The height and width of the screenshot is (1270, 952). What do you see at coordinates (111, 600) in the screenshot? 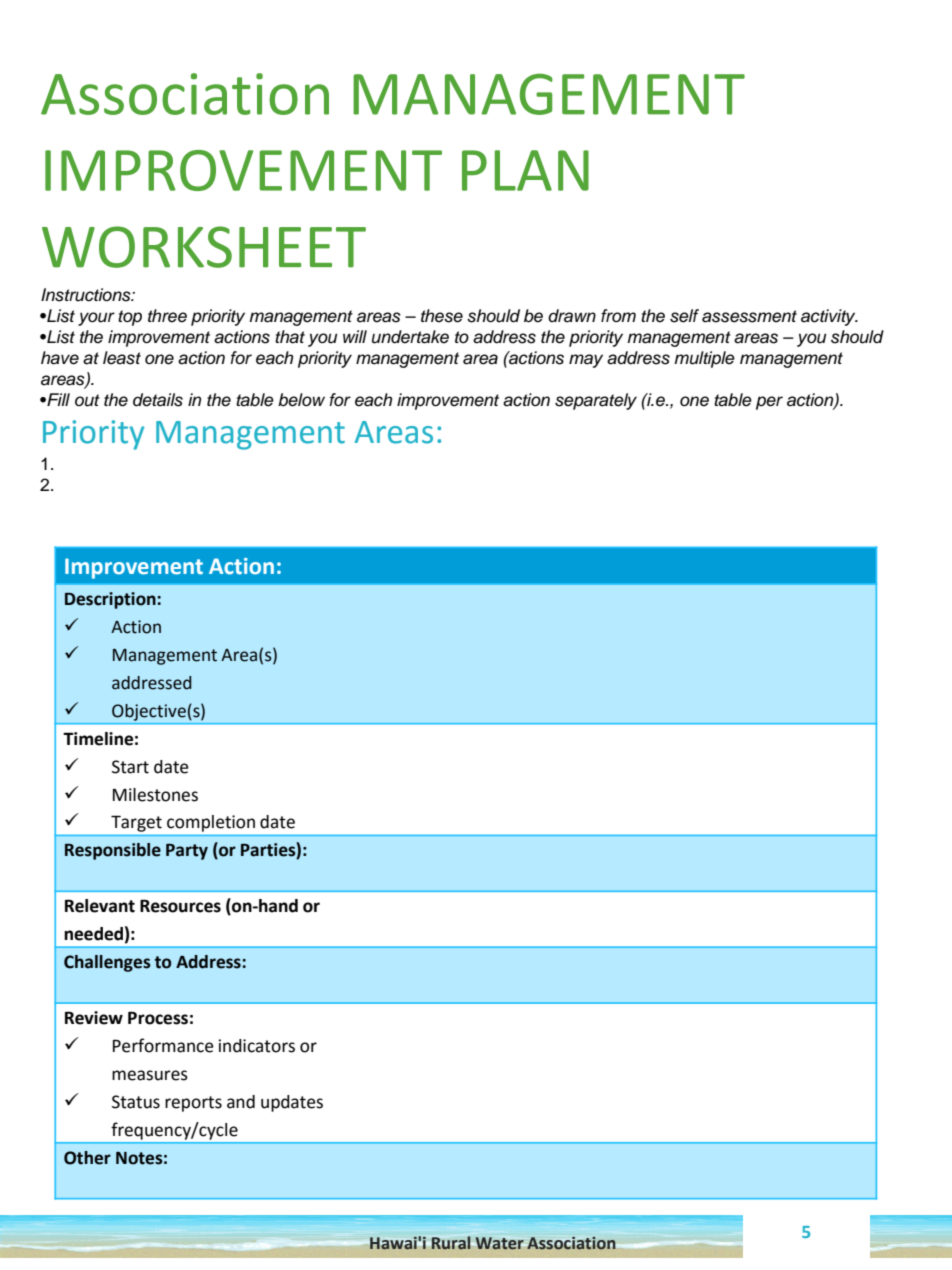
I see `Description` at bounding box center [111, 600].
